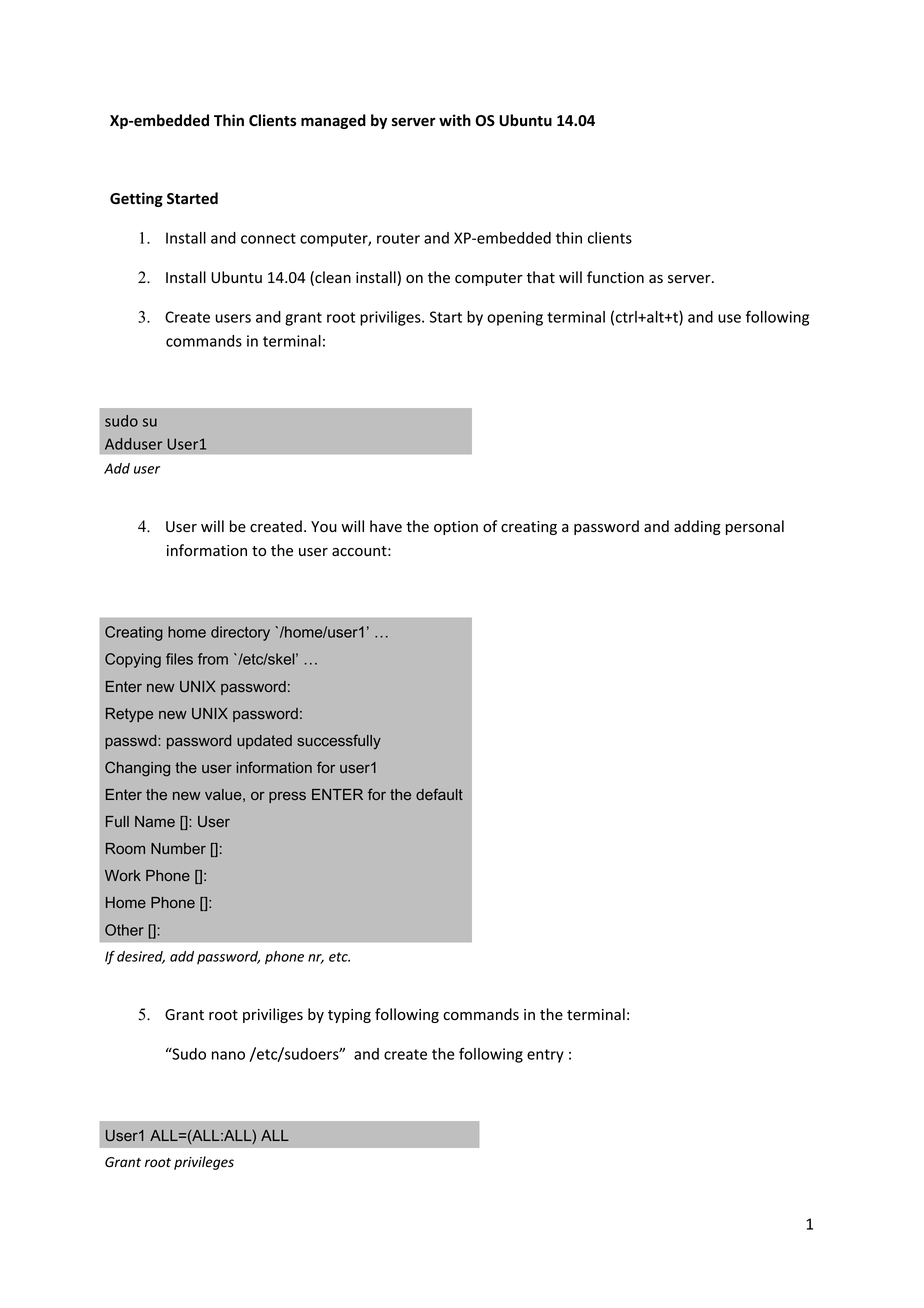 The image size is (924, 1308). Describe the element at coordinates (204, 1163) in the screenshot. I see `privileges` at that location.
